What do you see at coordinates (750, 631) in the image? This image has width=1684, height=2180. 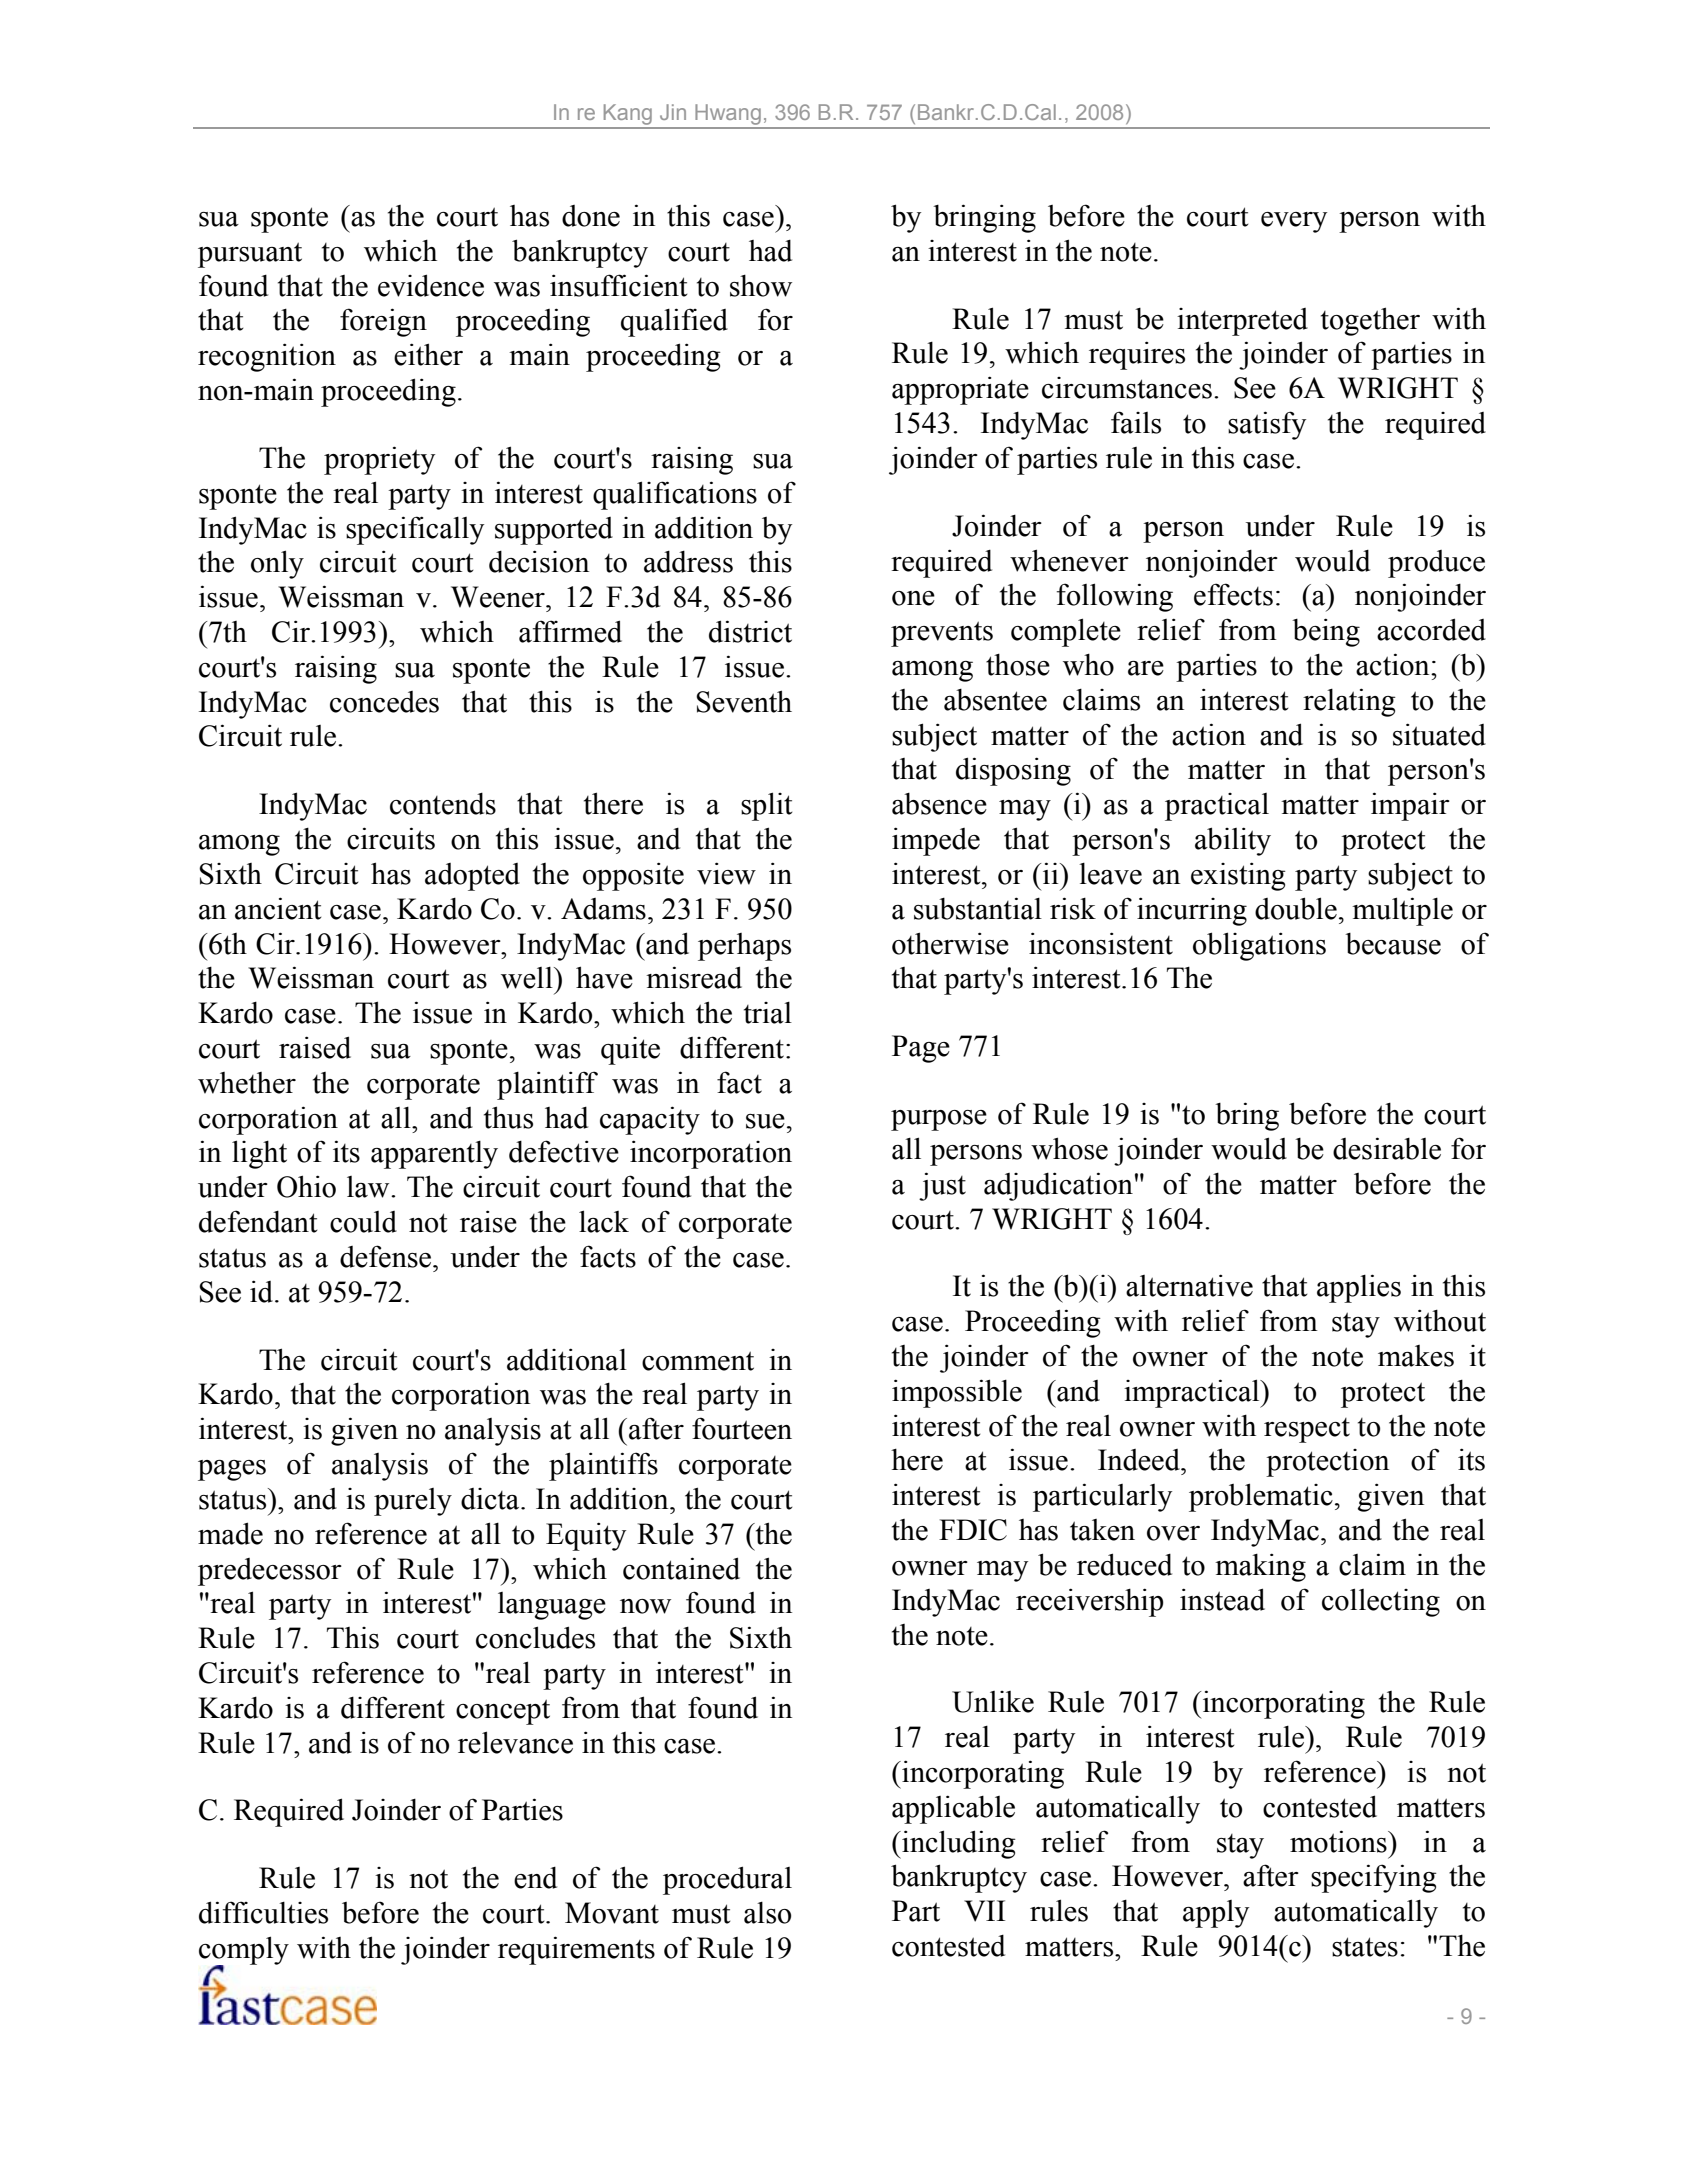 I see `district` at bounding box center [750, 631].
